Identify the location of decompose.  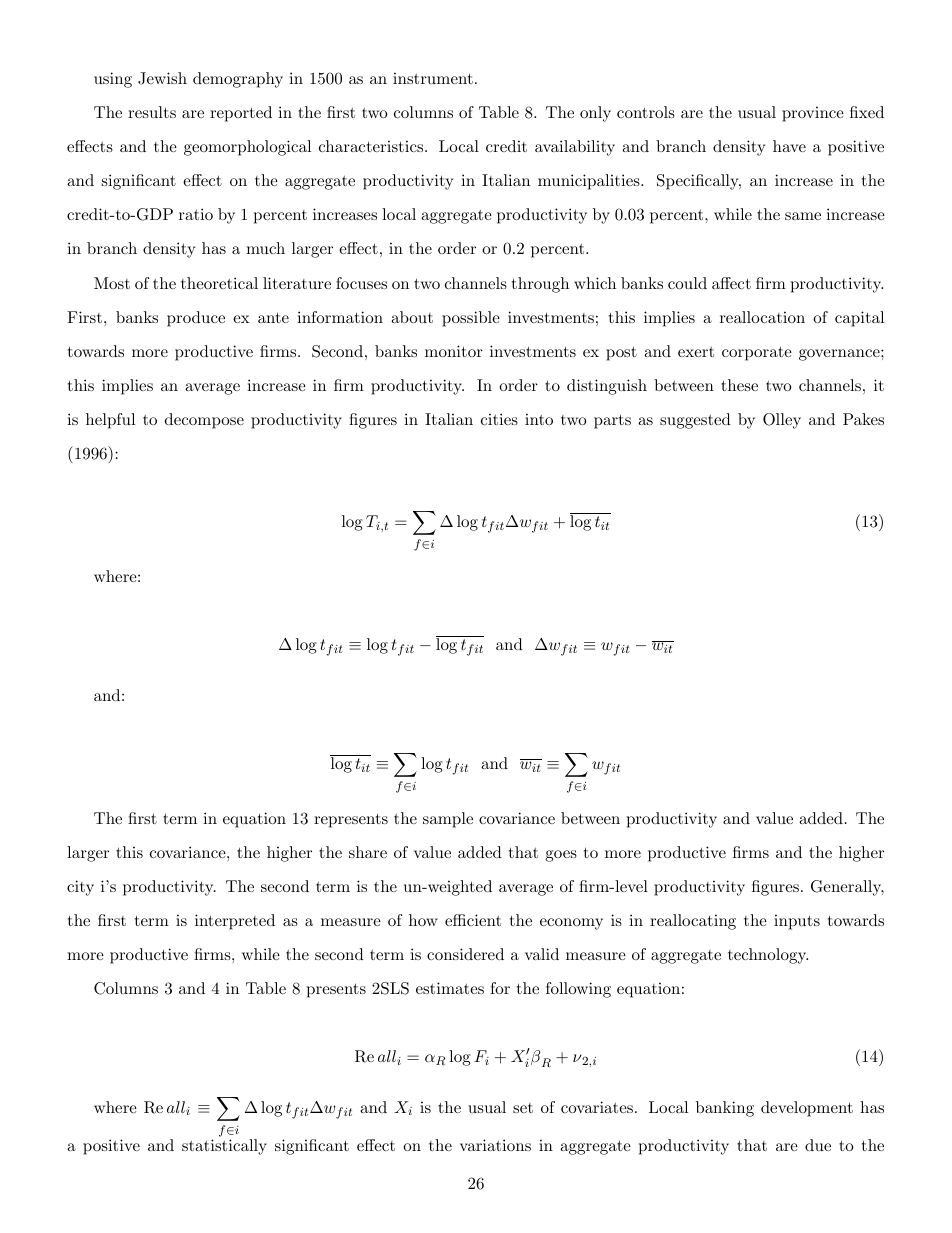
(204, 421).
